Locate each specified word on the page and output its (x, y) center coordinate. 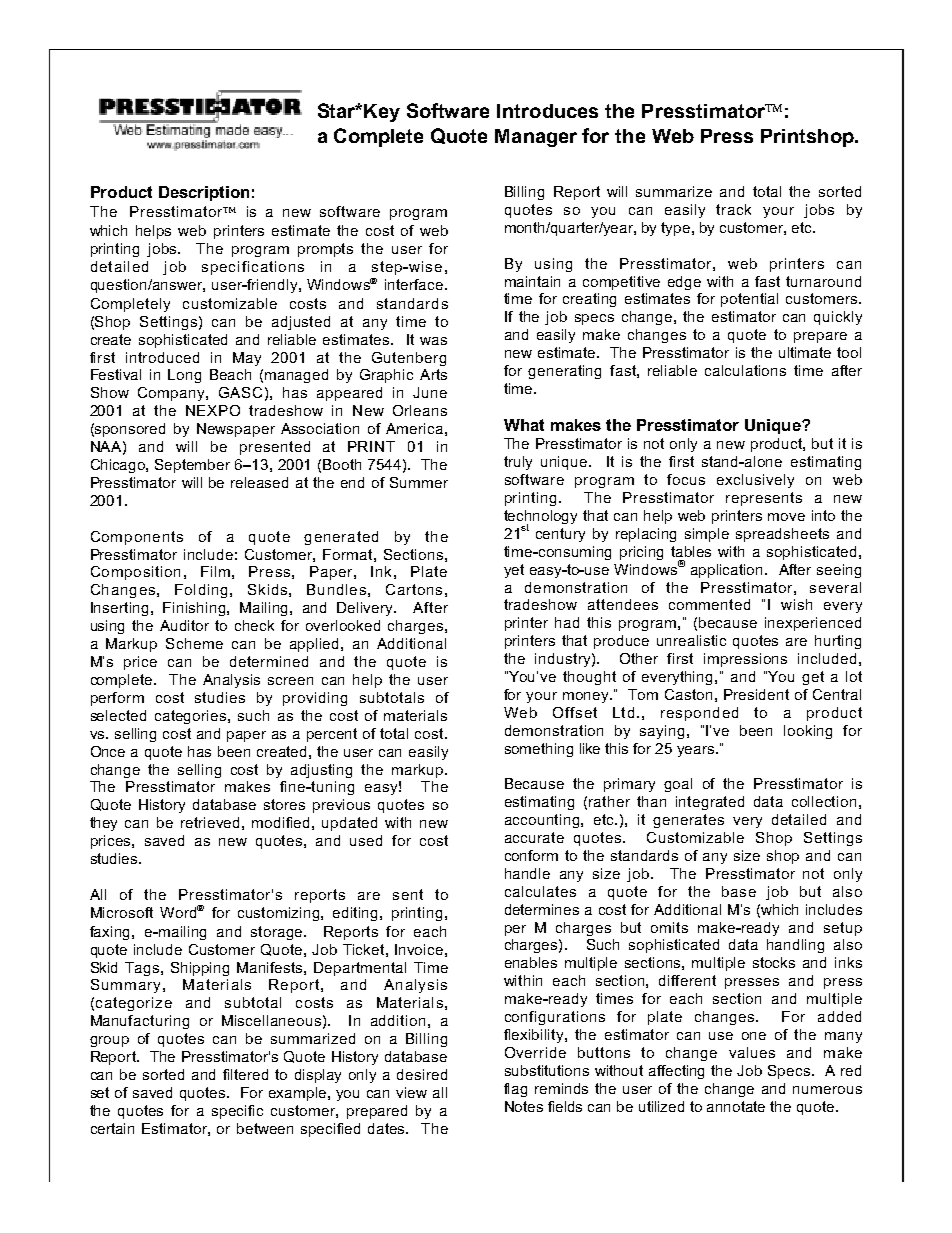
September (192, 466)
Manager (536, 138)
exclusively (755, 481)
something (539, 750)
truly (518, 463)
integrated (710, 803)
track (733, 209)
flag (515, 1090)
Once (108, 751)
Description (204, 193)
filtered (245, 1074)
